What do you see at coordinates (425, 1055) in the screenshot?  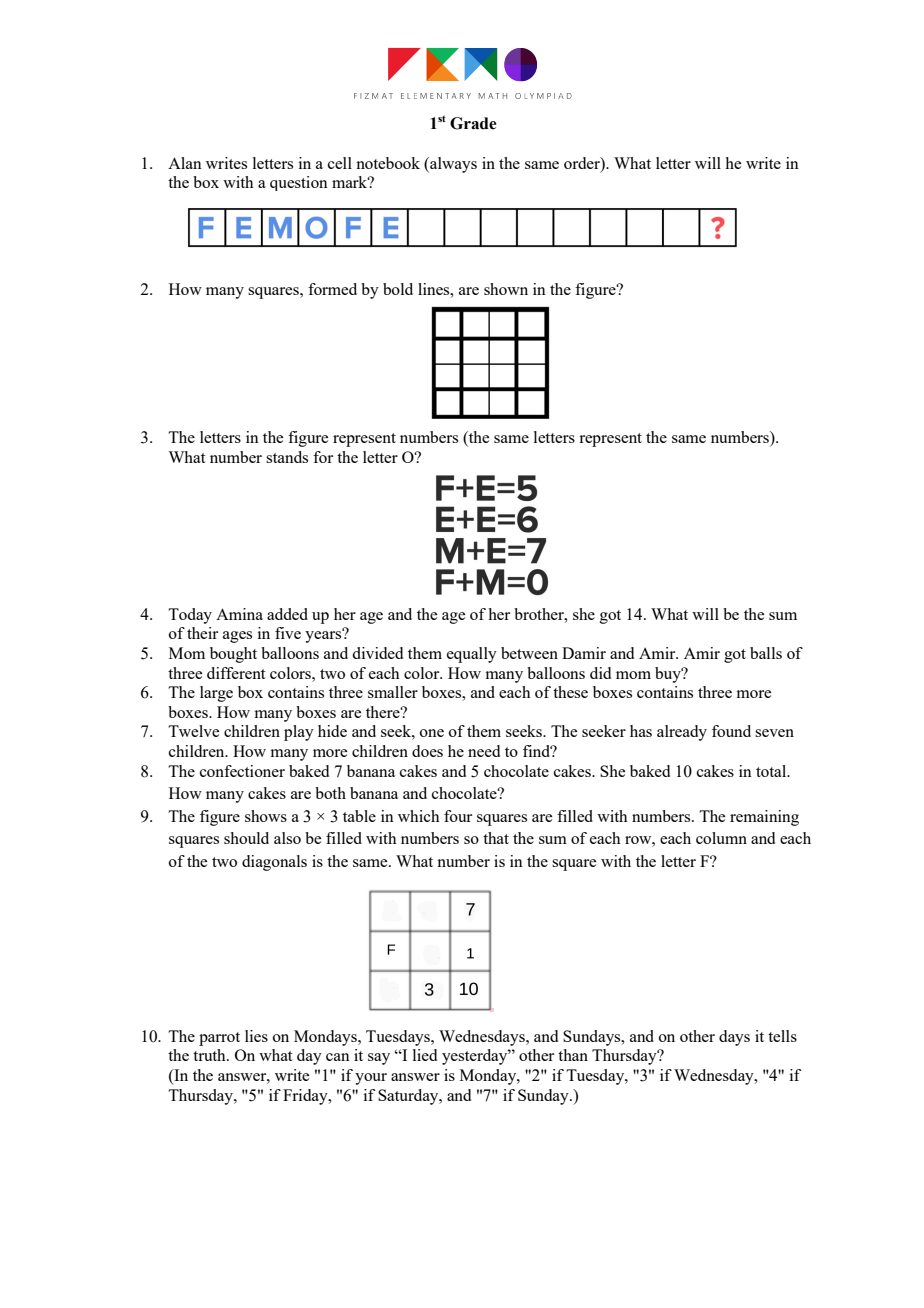 I see `lied` at bounding box center [425, 1055].
